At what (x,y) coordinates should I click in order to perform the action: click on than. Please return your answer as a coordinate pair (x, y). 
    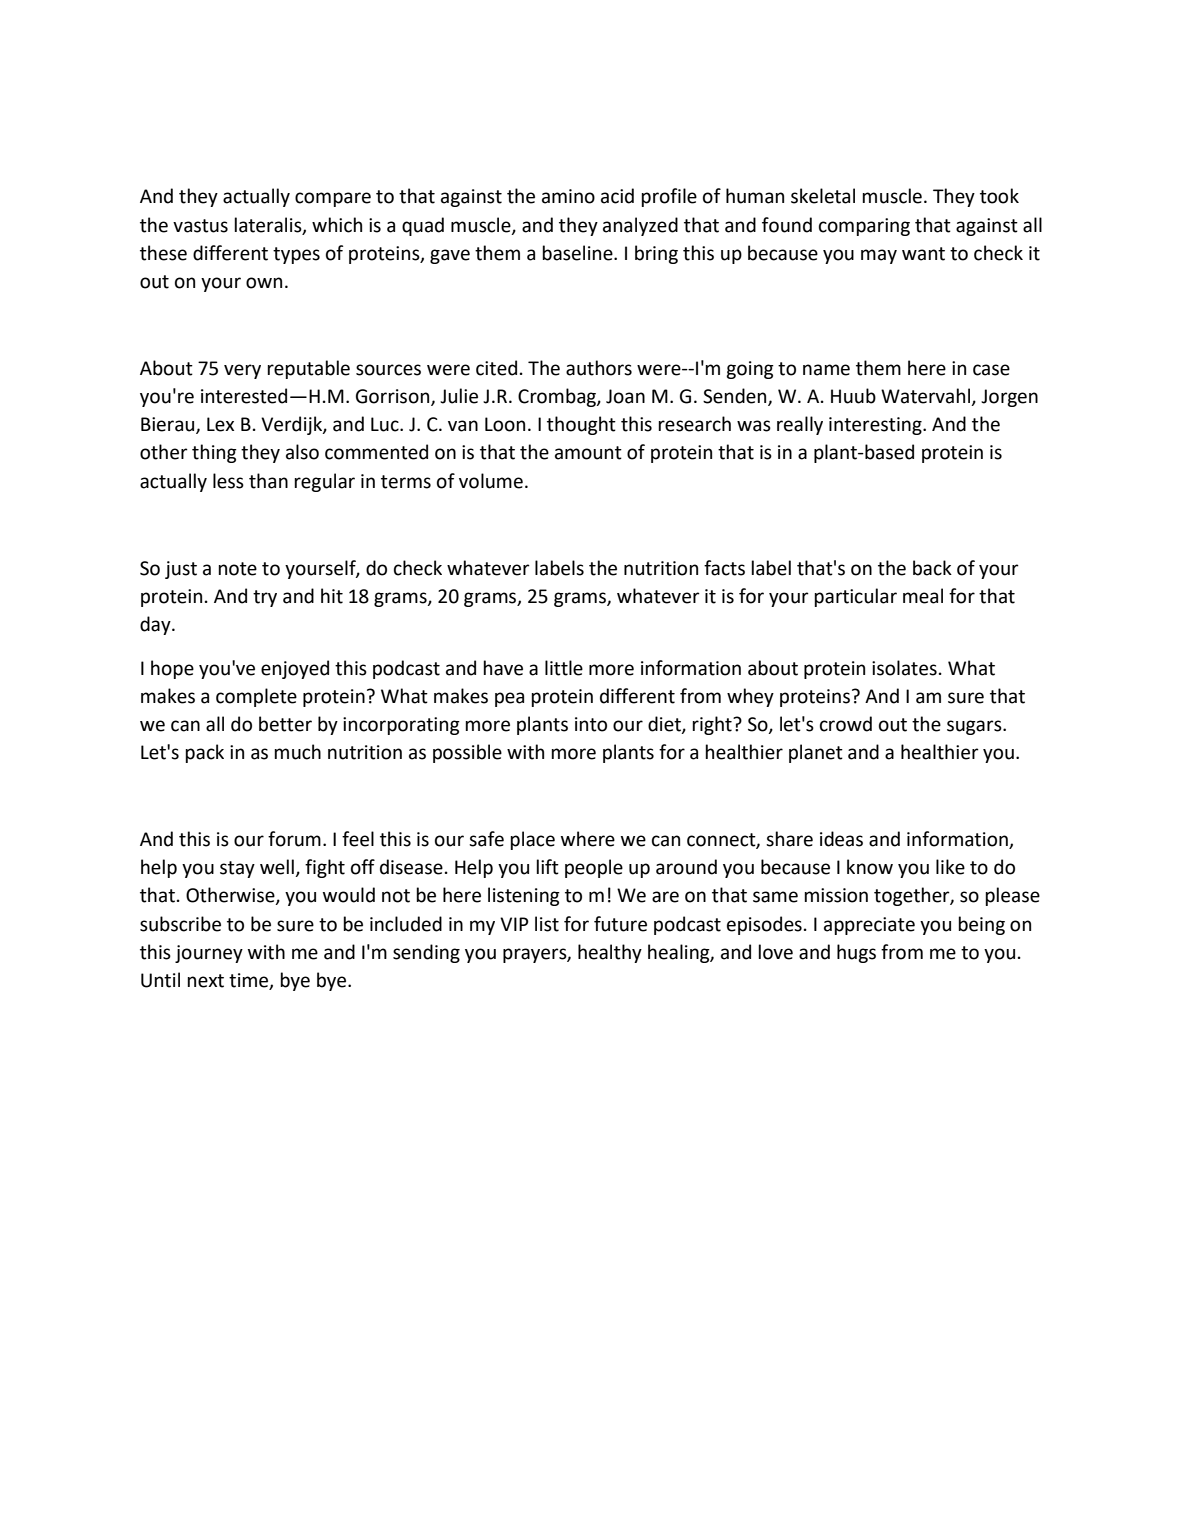
    Looking at the image, I should click on (268, 481).
